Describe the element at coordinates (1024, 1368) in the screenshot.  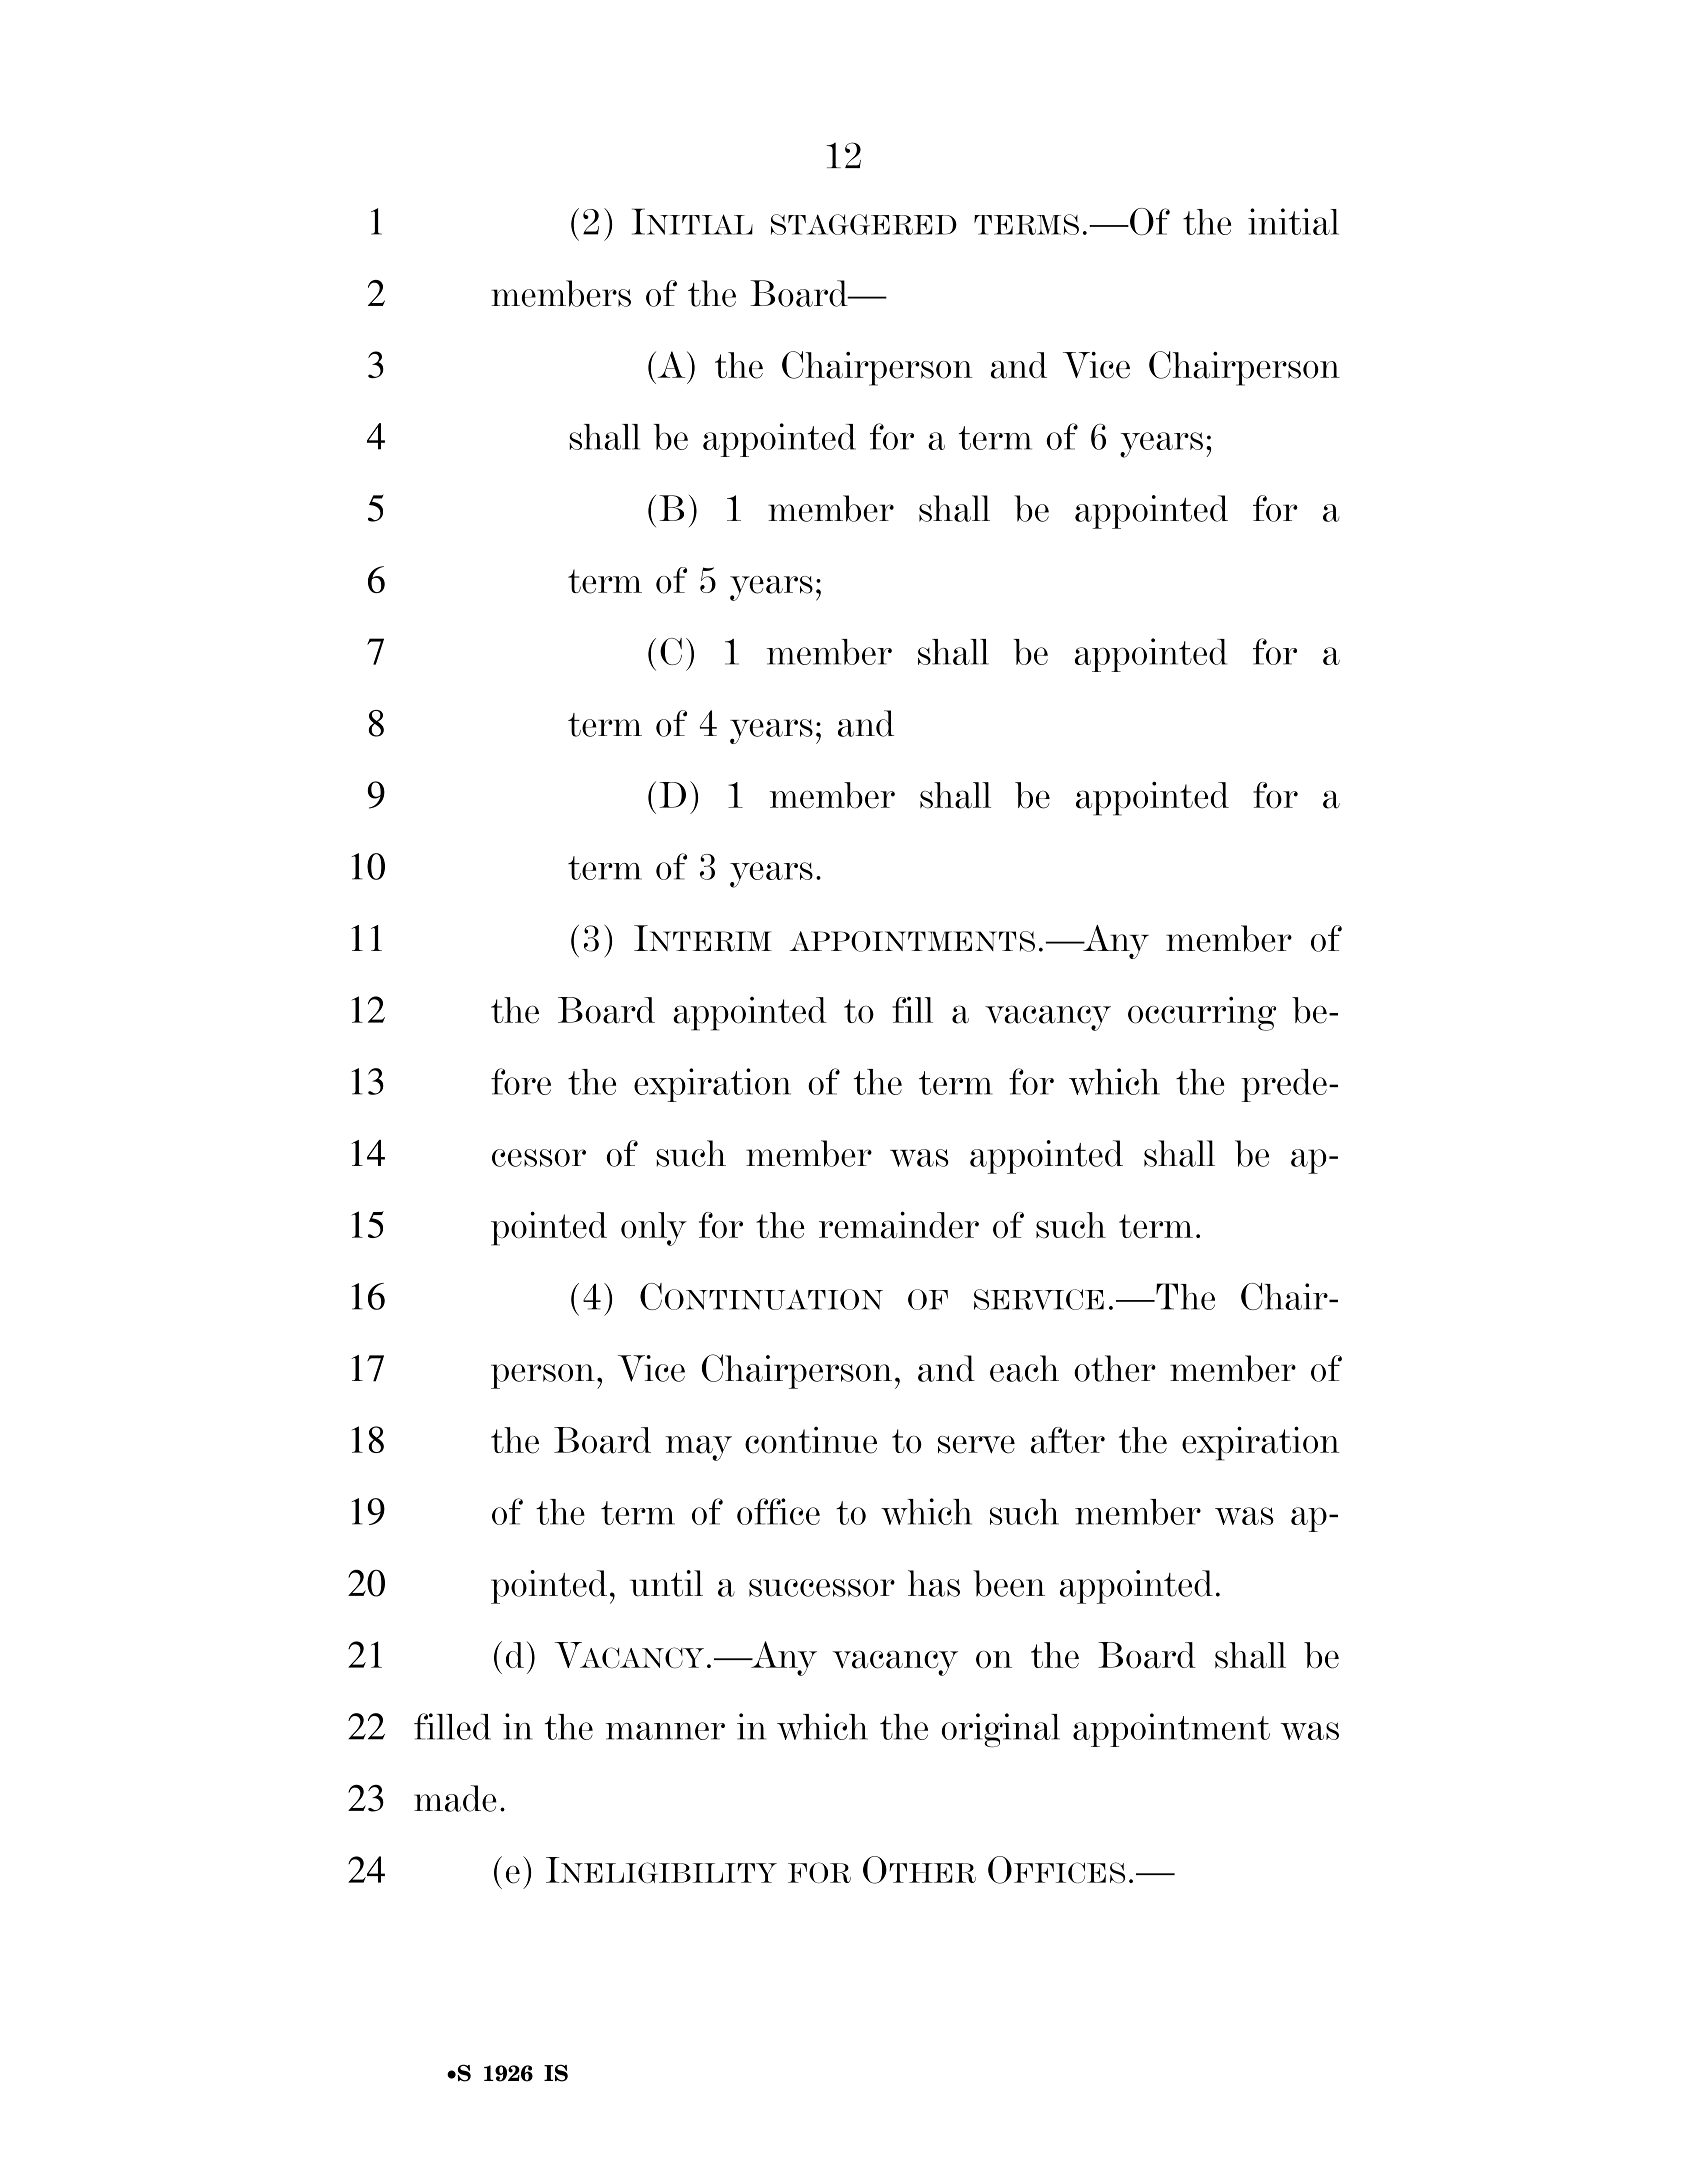
I see `each` at that location.
